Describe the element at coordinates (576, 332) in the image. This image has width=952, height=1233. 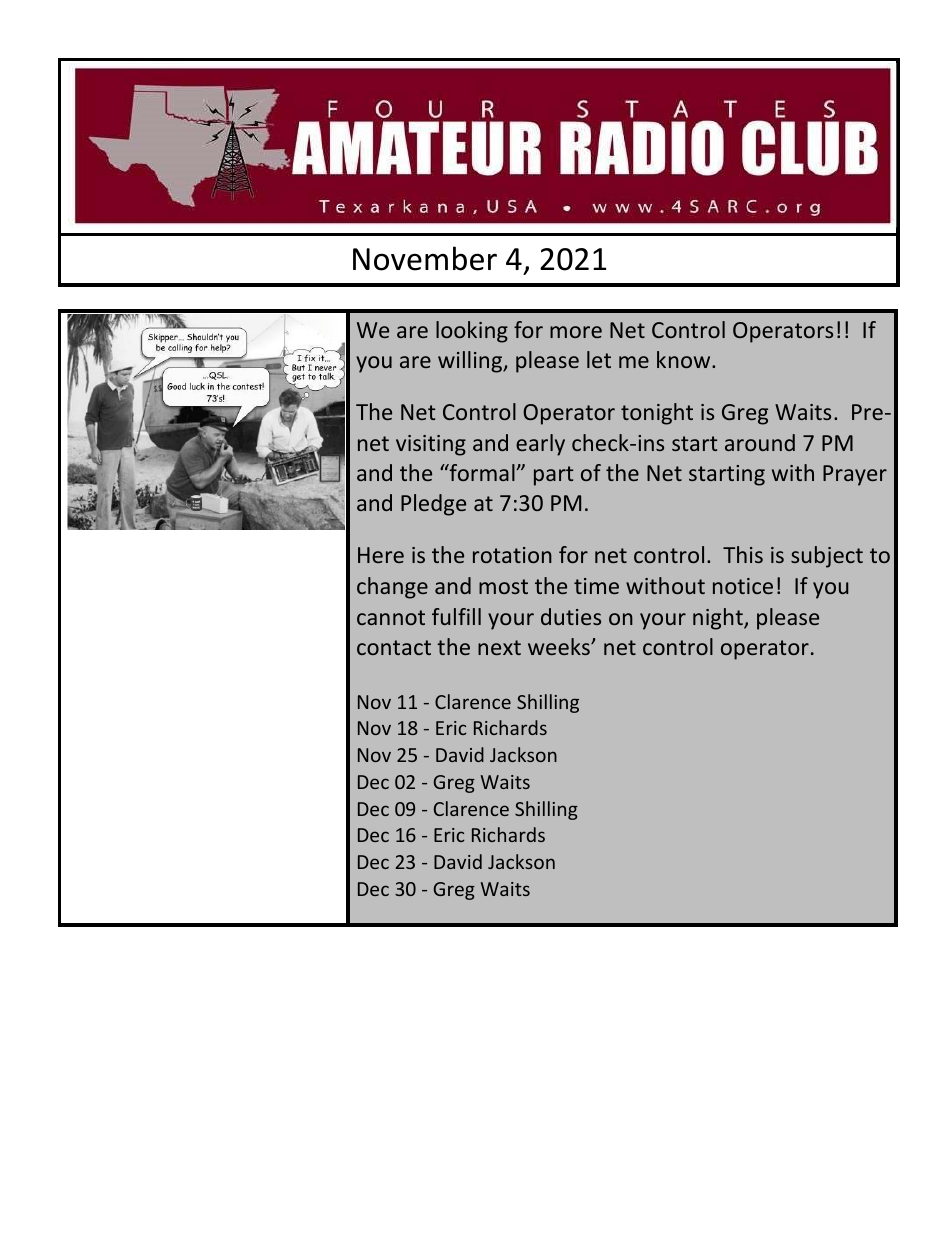
I see `more` at that location.
